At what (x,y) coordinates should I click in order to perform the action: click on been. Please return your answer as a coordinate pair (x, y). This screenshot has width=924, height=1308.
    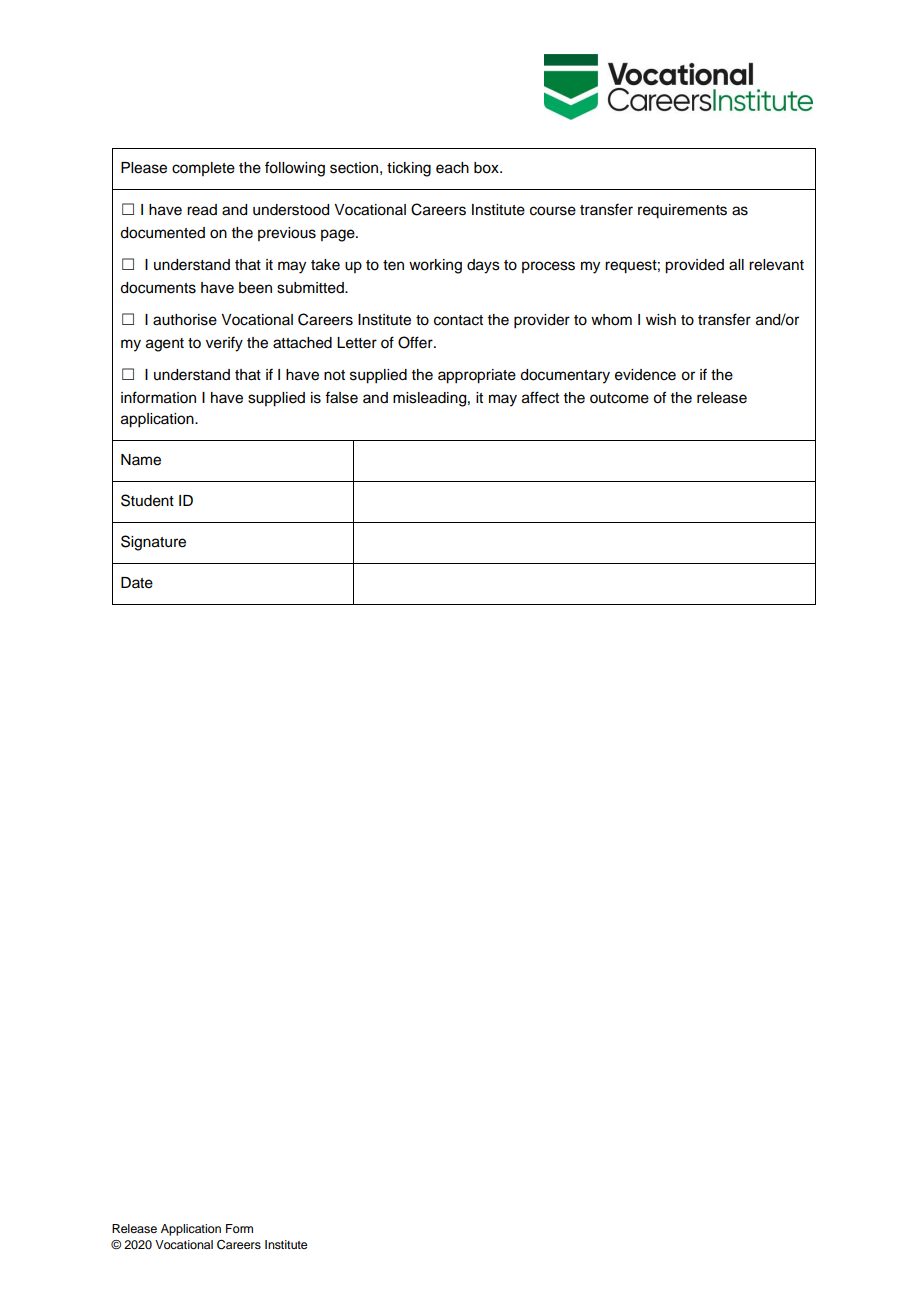
    Looking at the image, I should click on (255, 288).
